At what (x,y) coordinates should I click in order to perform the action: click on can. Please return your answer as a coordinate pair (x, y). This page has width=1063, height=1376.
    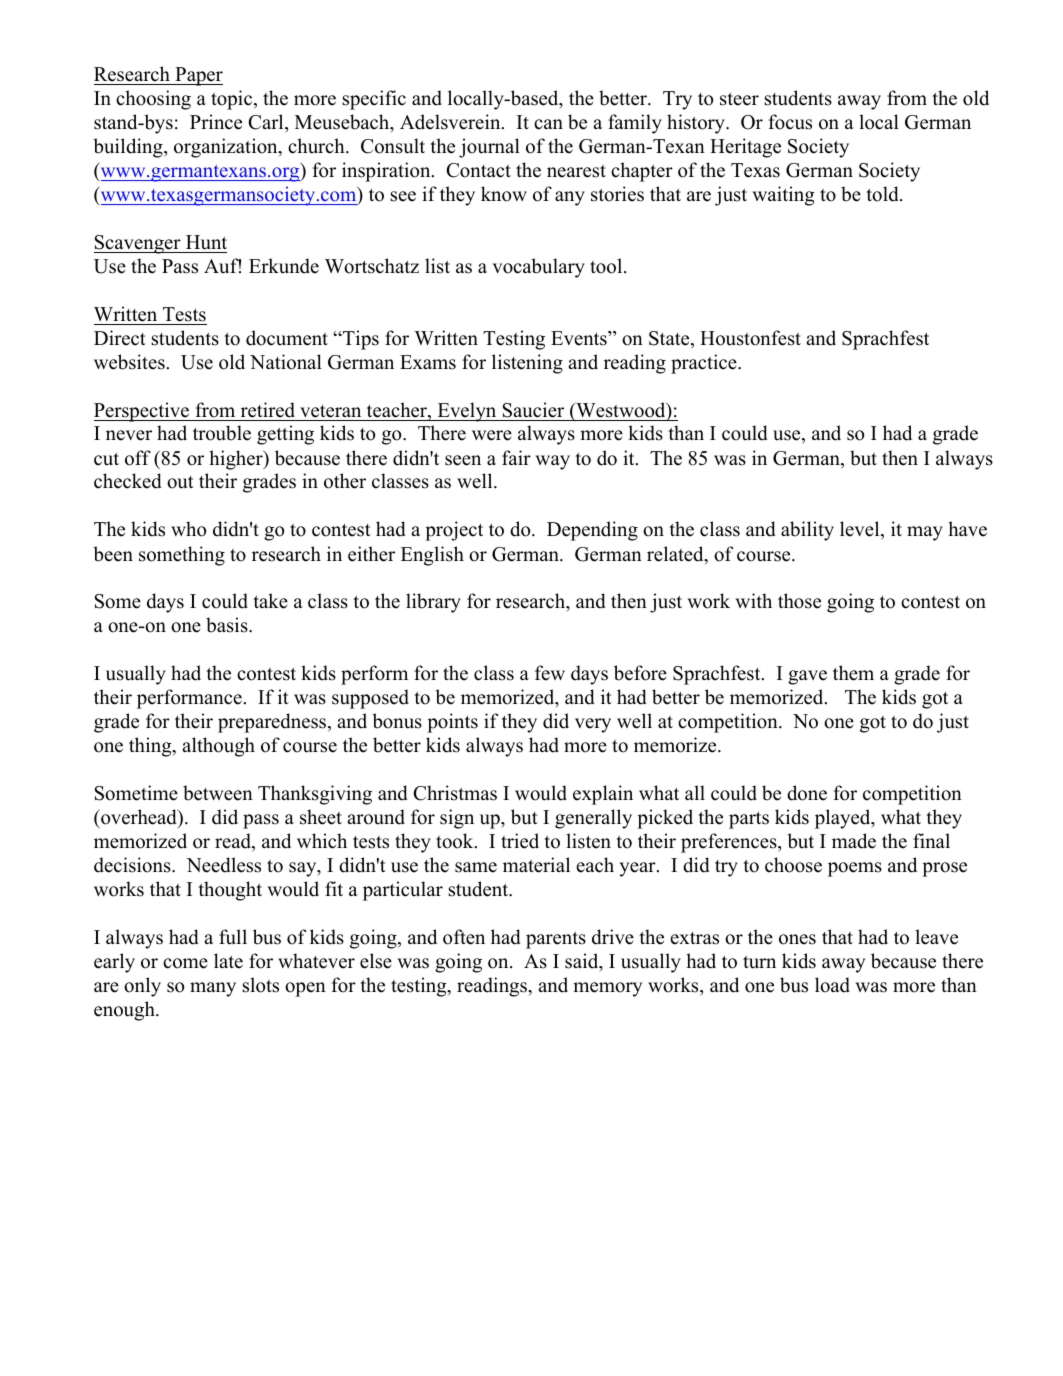
    Looking at the image, I should click on (548, 124).
